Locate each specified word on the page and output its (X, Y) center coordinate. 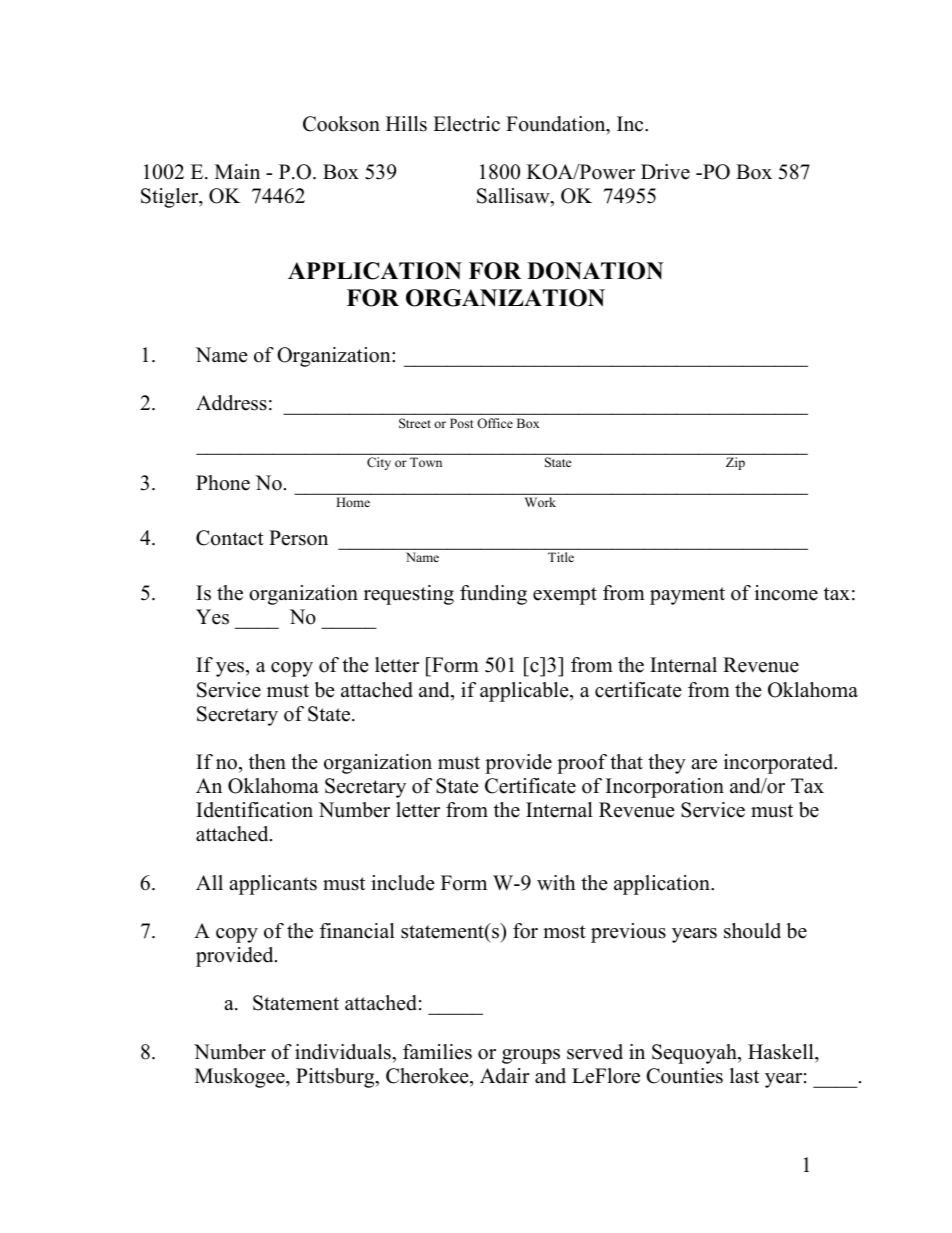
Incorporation (665, 788)
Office (495, 423)
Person (298, 538)
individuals (344, 1052)
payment (687, 596)
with (556, 882)
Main (237, 171)
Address (231, 403)
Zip (735, 463)
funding (493, 595)
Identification (254, 810)
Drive (665, 172)
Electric (466, 124)
